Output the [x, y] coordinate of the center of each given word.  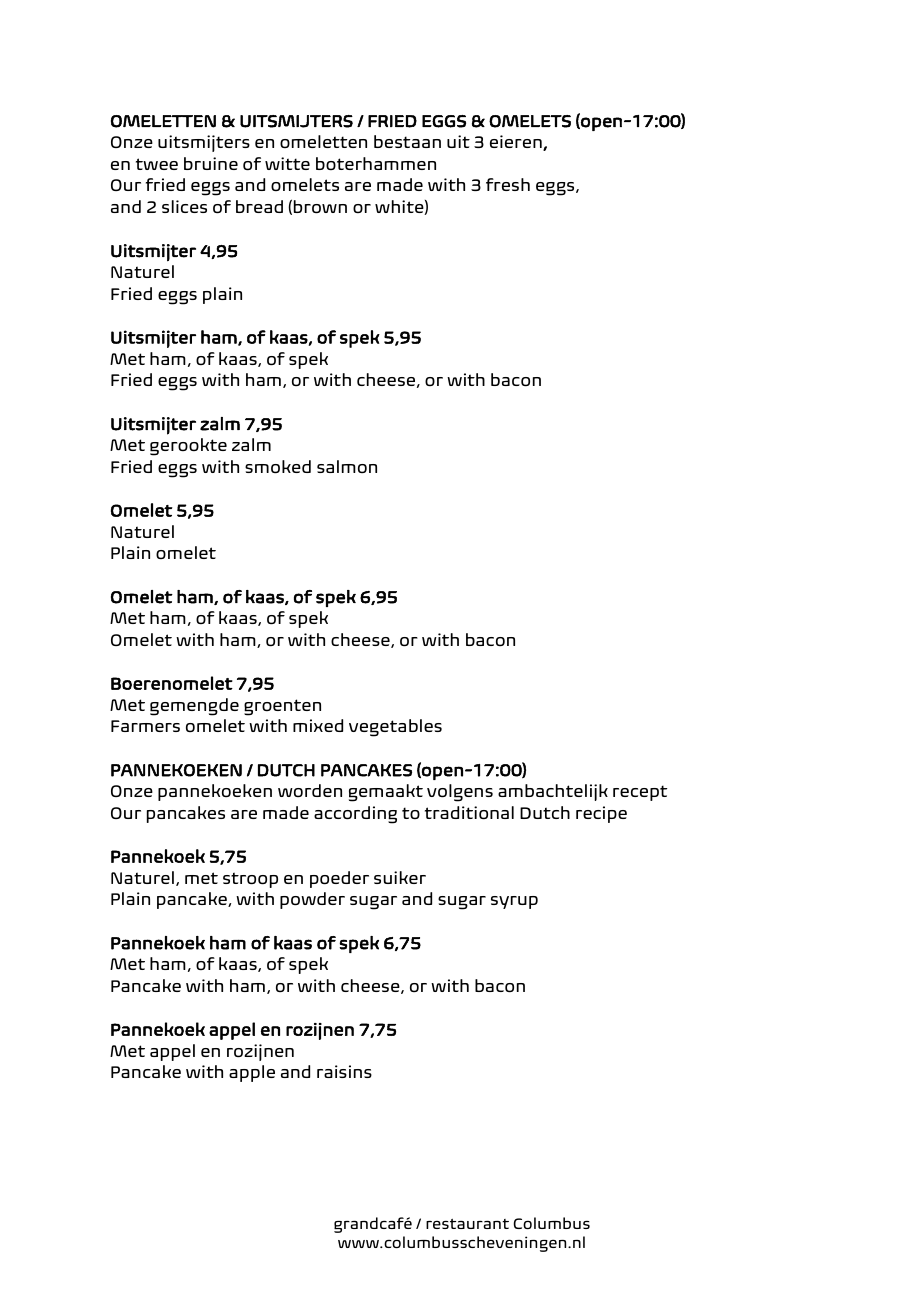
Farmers [145, 726]
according [355, 815]
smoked [278, 466]
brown [320, 206]
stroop [250, 880]
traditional [469, 812]
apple [252, 1073]
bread [259, 206]
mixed [318, 725]
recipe [601, 814]
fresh [508, 184]
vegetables [395, 728]
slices [184, 206]
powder [312, 900]
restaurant [467, 1224]
